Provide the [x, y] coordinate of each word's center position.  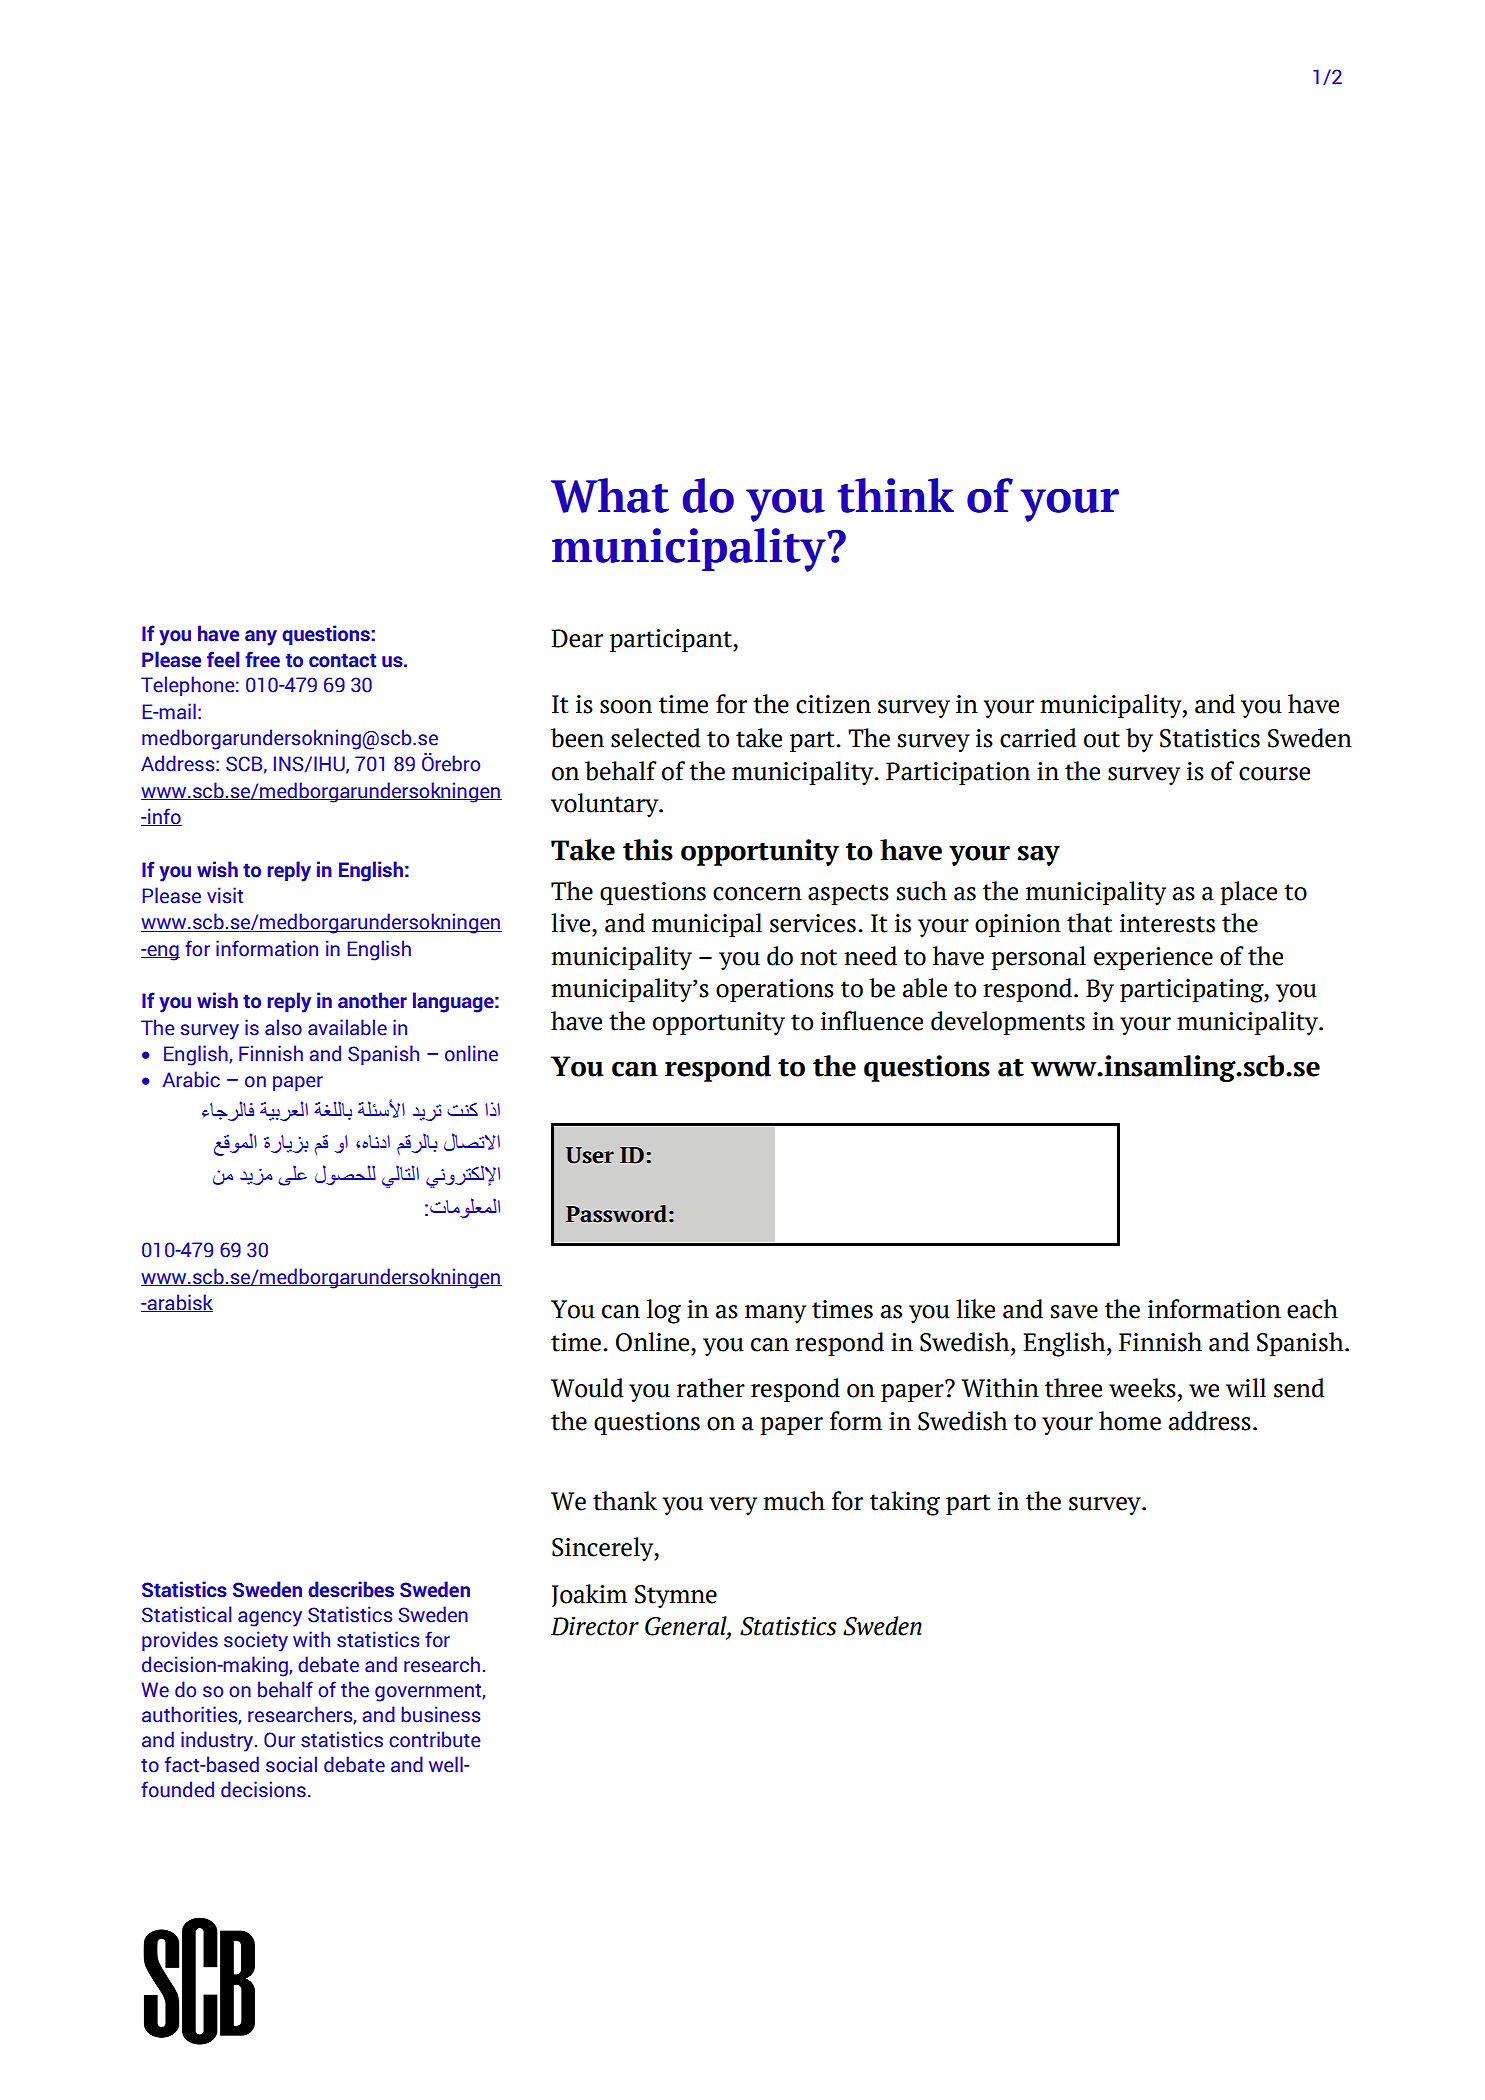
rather [711, 1388]
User [590, 1155]
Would [587, 1388]
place [1248, 893]
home [1130, 1421]
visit [225, 895]
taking [905, 1503]
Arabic [191, 1079]
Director [595, 1626]
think [896, 495]
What [610, 495]
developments [1008, 1023]
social [291, 1764]
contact [342, 660]
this [648, 850]
